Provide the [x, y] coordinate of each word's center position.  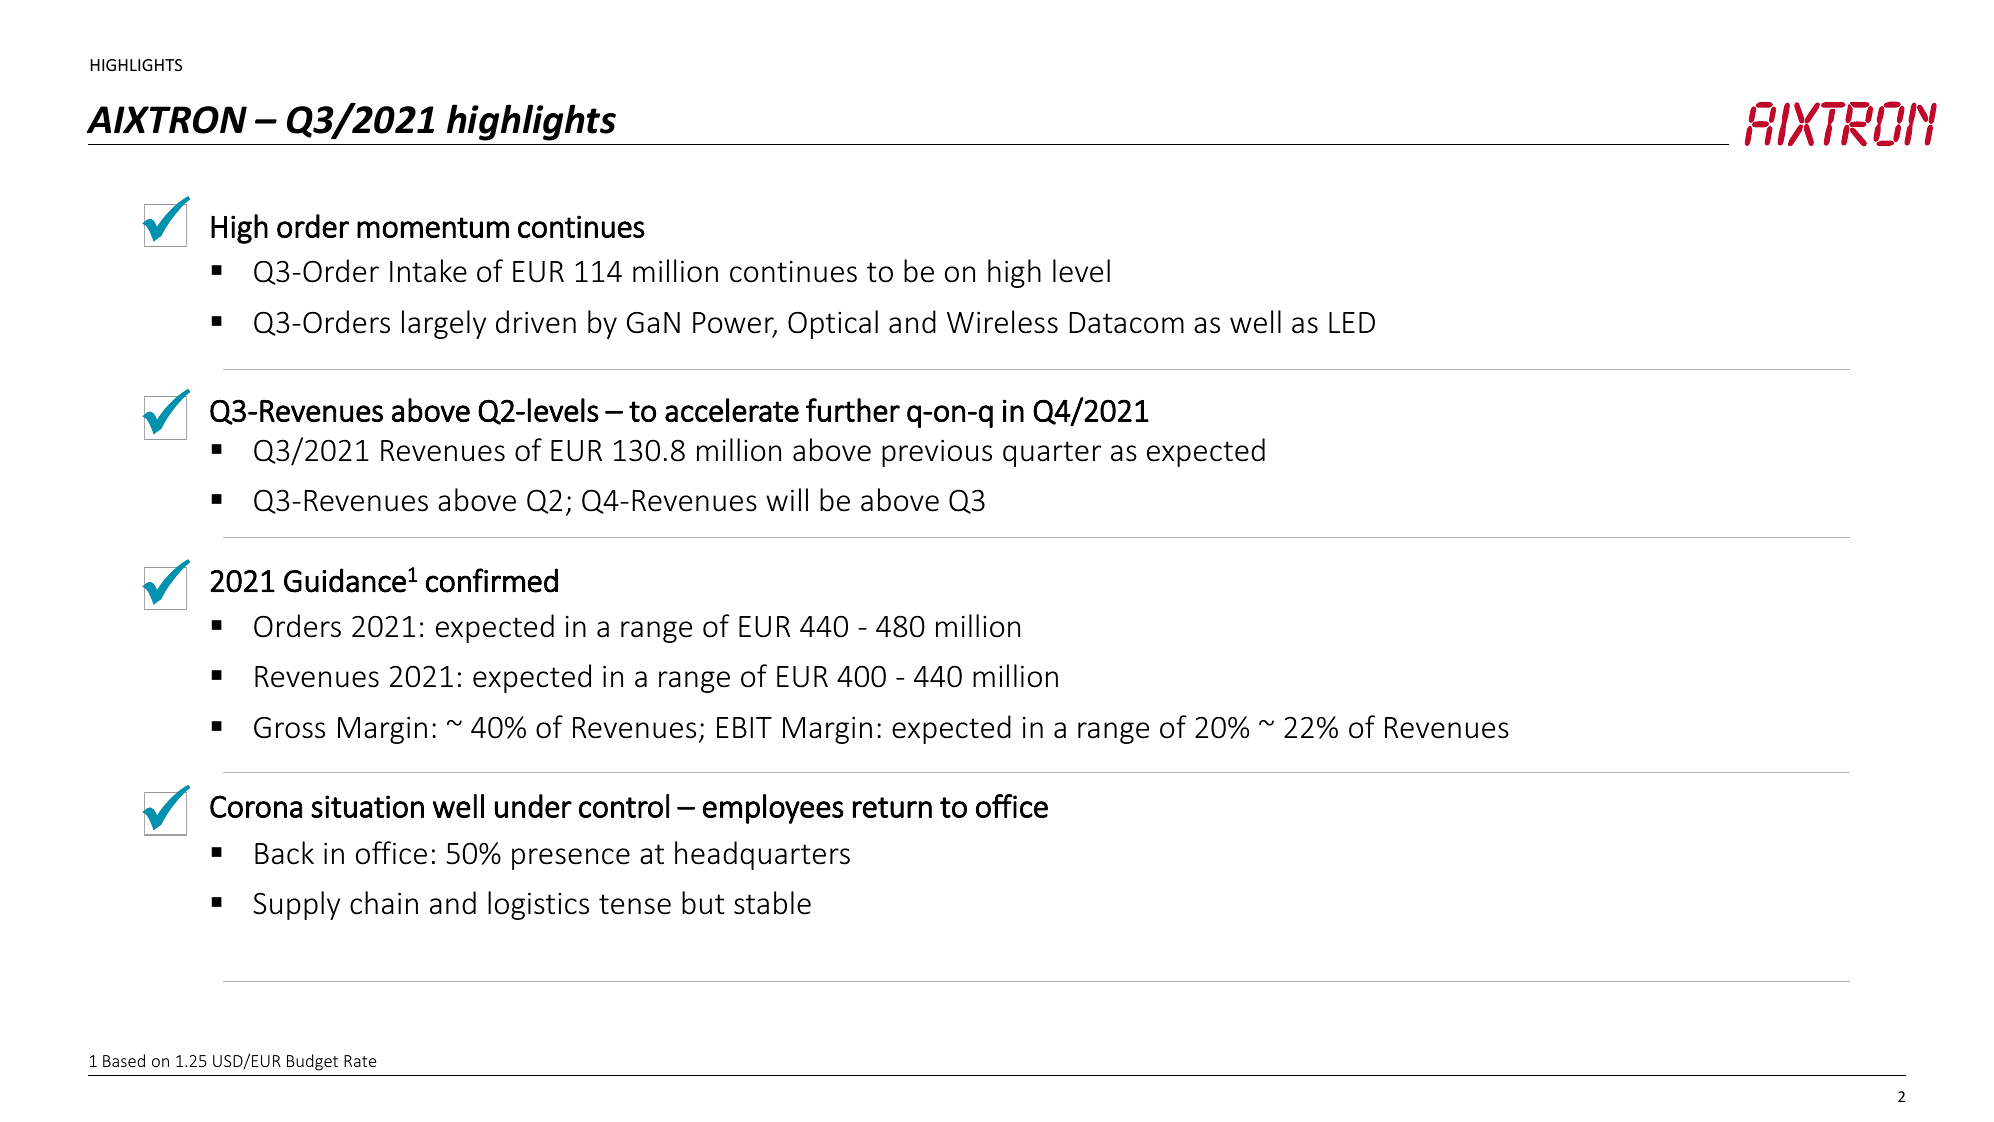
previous [937, 453]
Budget [312, 1062]
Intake [428, 271]
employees [773, 809]
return [892, 807]
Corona [256, 806]
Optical [833, 324]
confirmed [492, 580]
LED [1352, 322]
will [787, 499]
